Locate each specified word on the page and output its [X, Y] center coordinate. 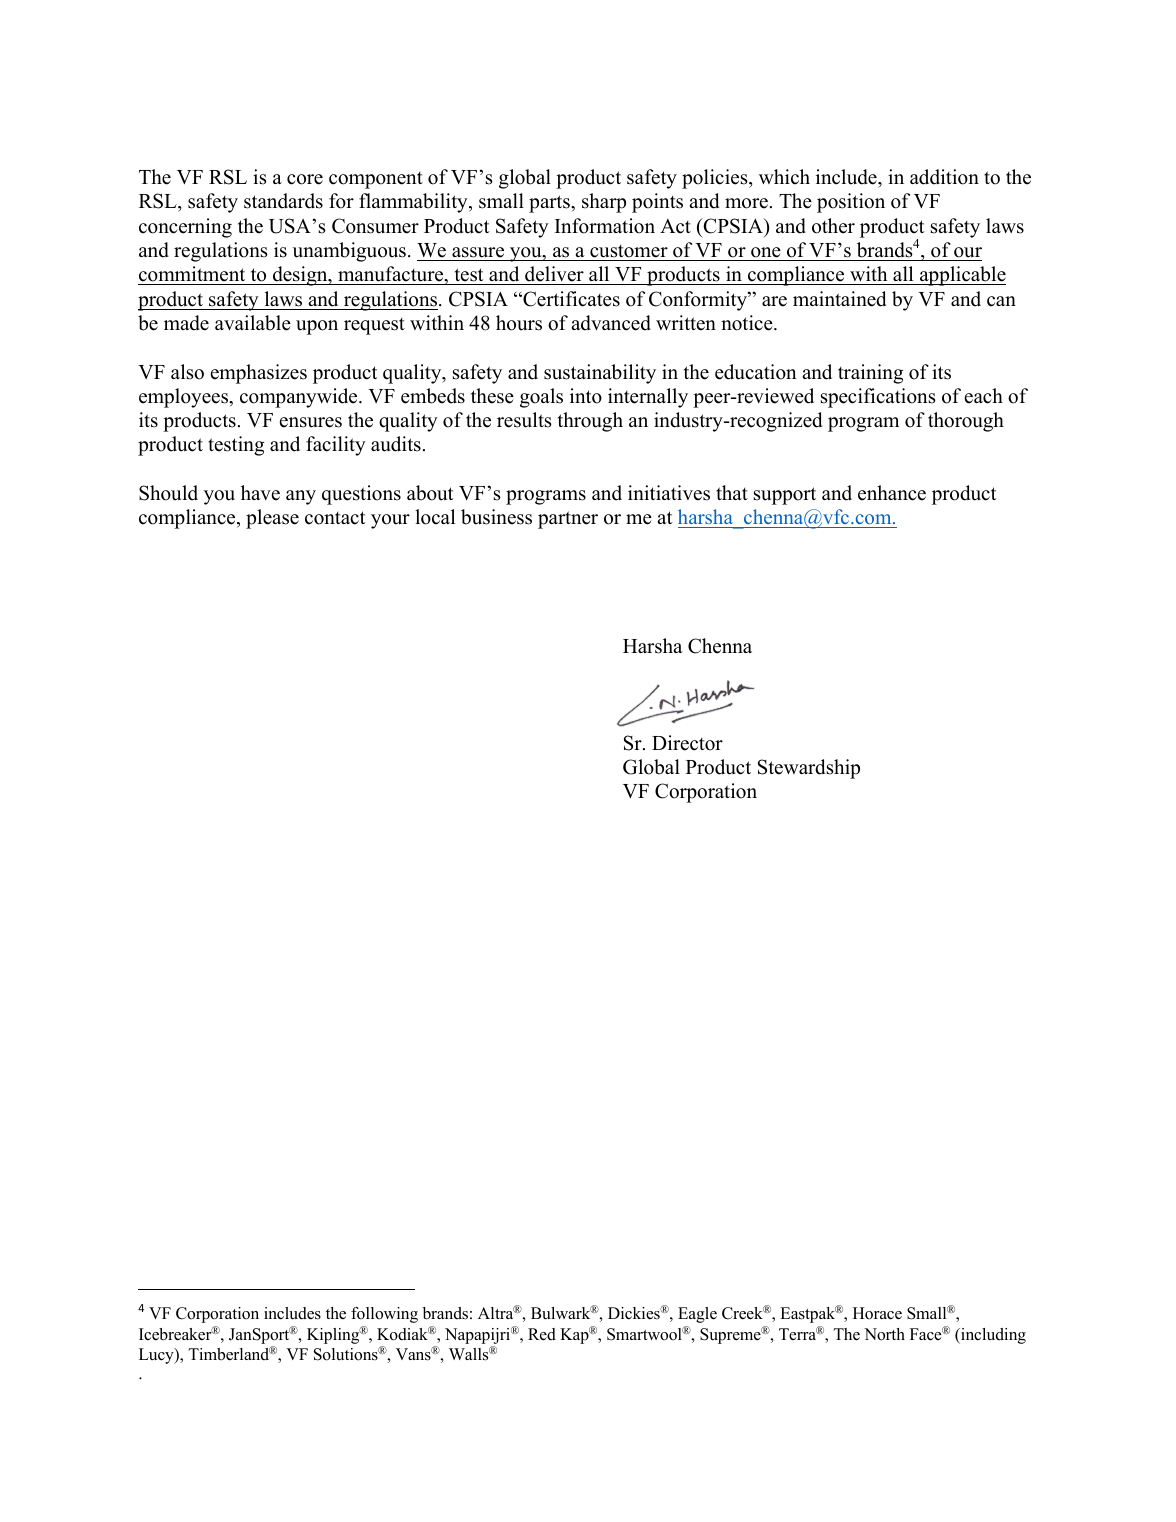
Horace [877, 1313]
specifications [878, 398]
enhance [892, 493]
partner [568, 520]
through [590, 422]
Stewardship [809, 769]
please [272, 519]
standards [283, 201]
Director [687, 743]
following [384, 1315]
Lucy [157, 1356]
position [851, 203]
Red [542, 1334]
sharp [604, 203]
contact [335, 518]
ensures [311, 422]
